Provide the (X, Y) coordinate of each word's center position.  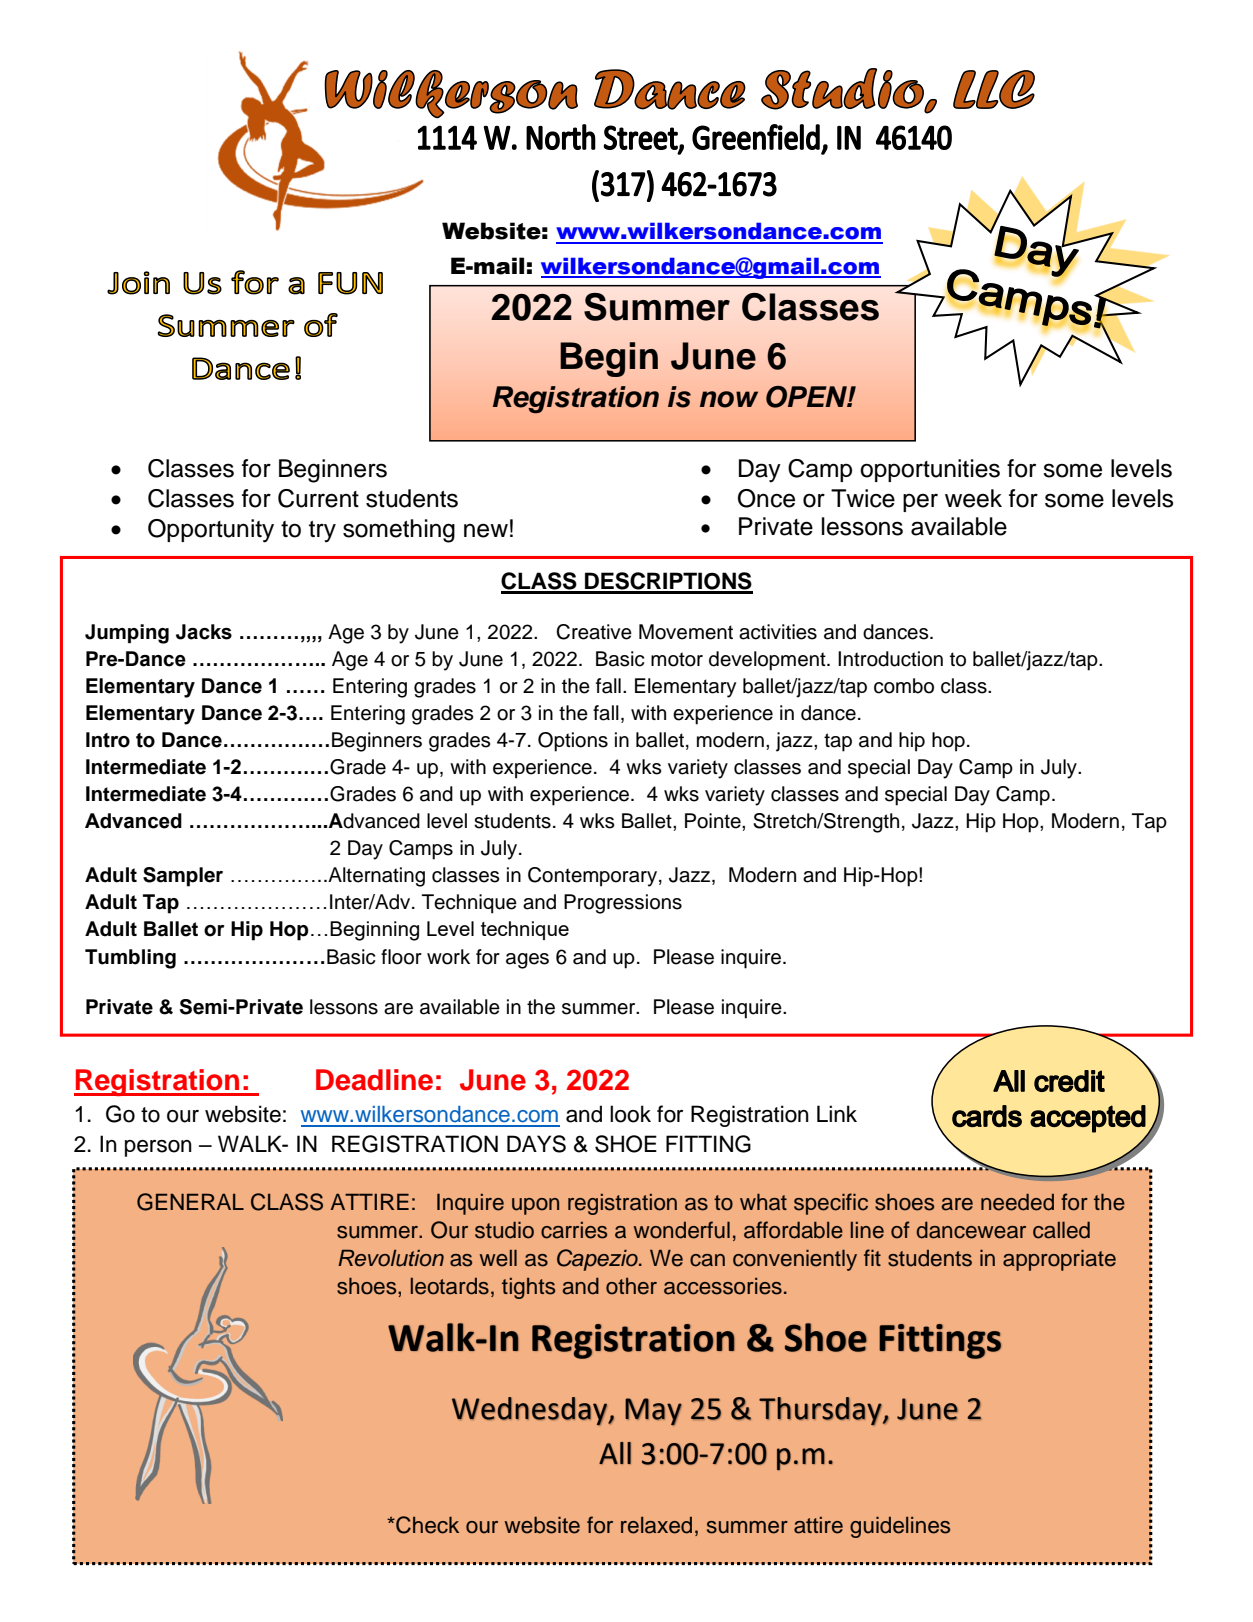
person (158, 1148)
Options (573, 742)
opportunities (930, 470)
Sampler (183, 877)
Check (426, 1525)
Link (837, 1113)
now (729, 399)
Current (318, 498)
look (630, 1114)
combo (904, 686)
